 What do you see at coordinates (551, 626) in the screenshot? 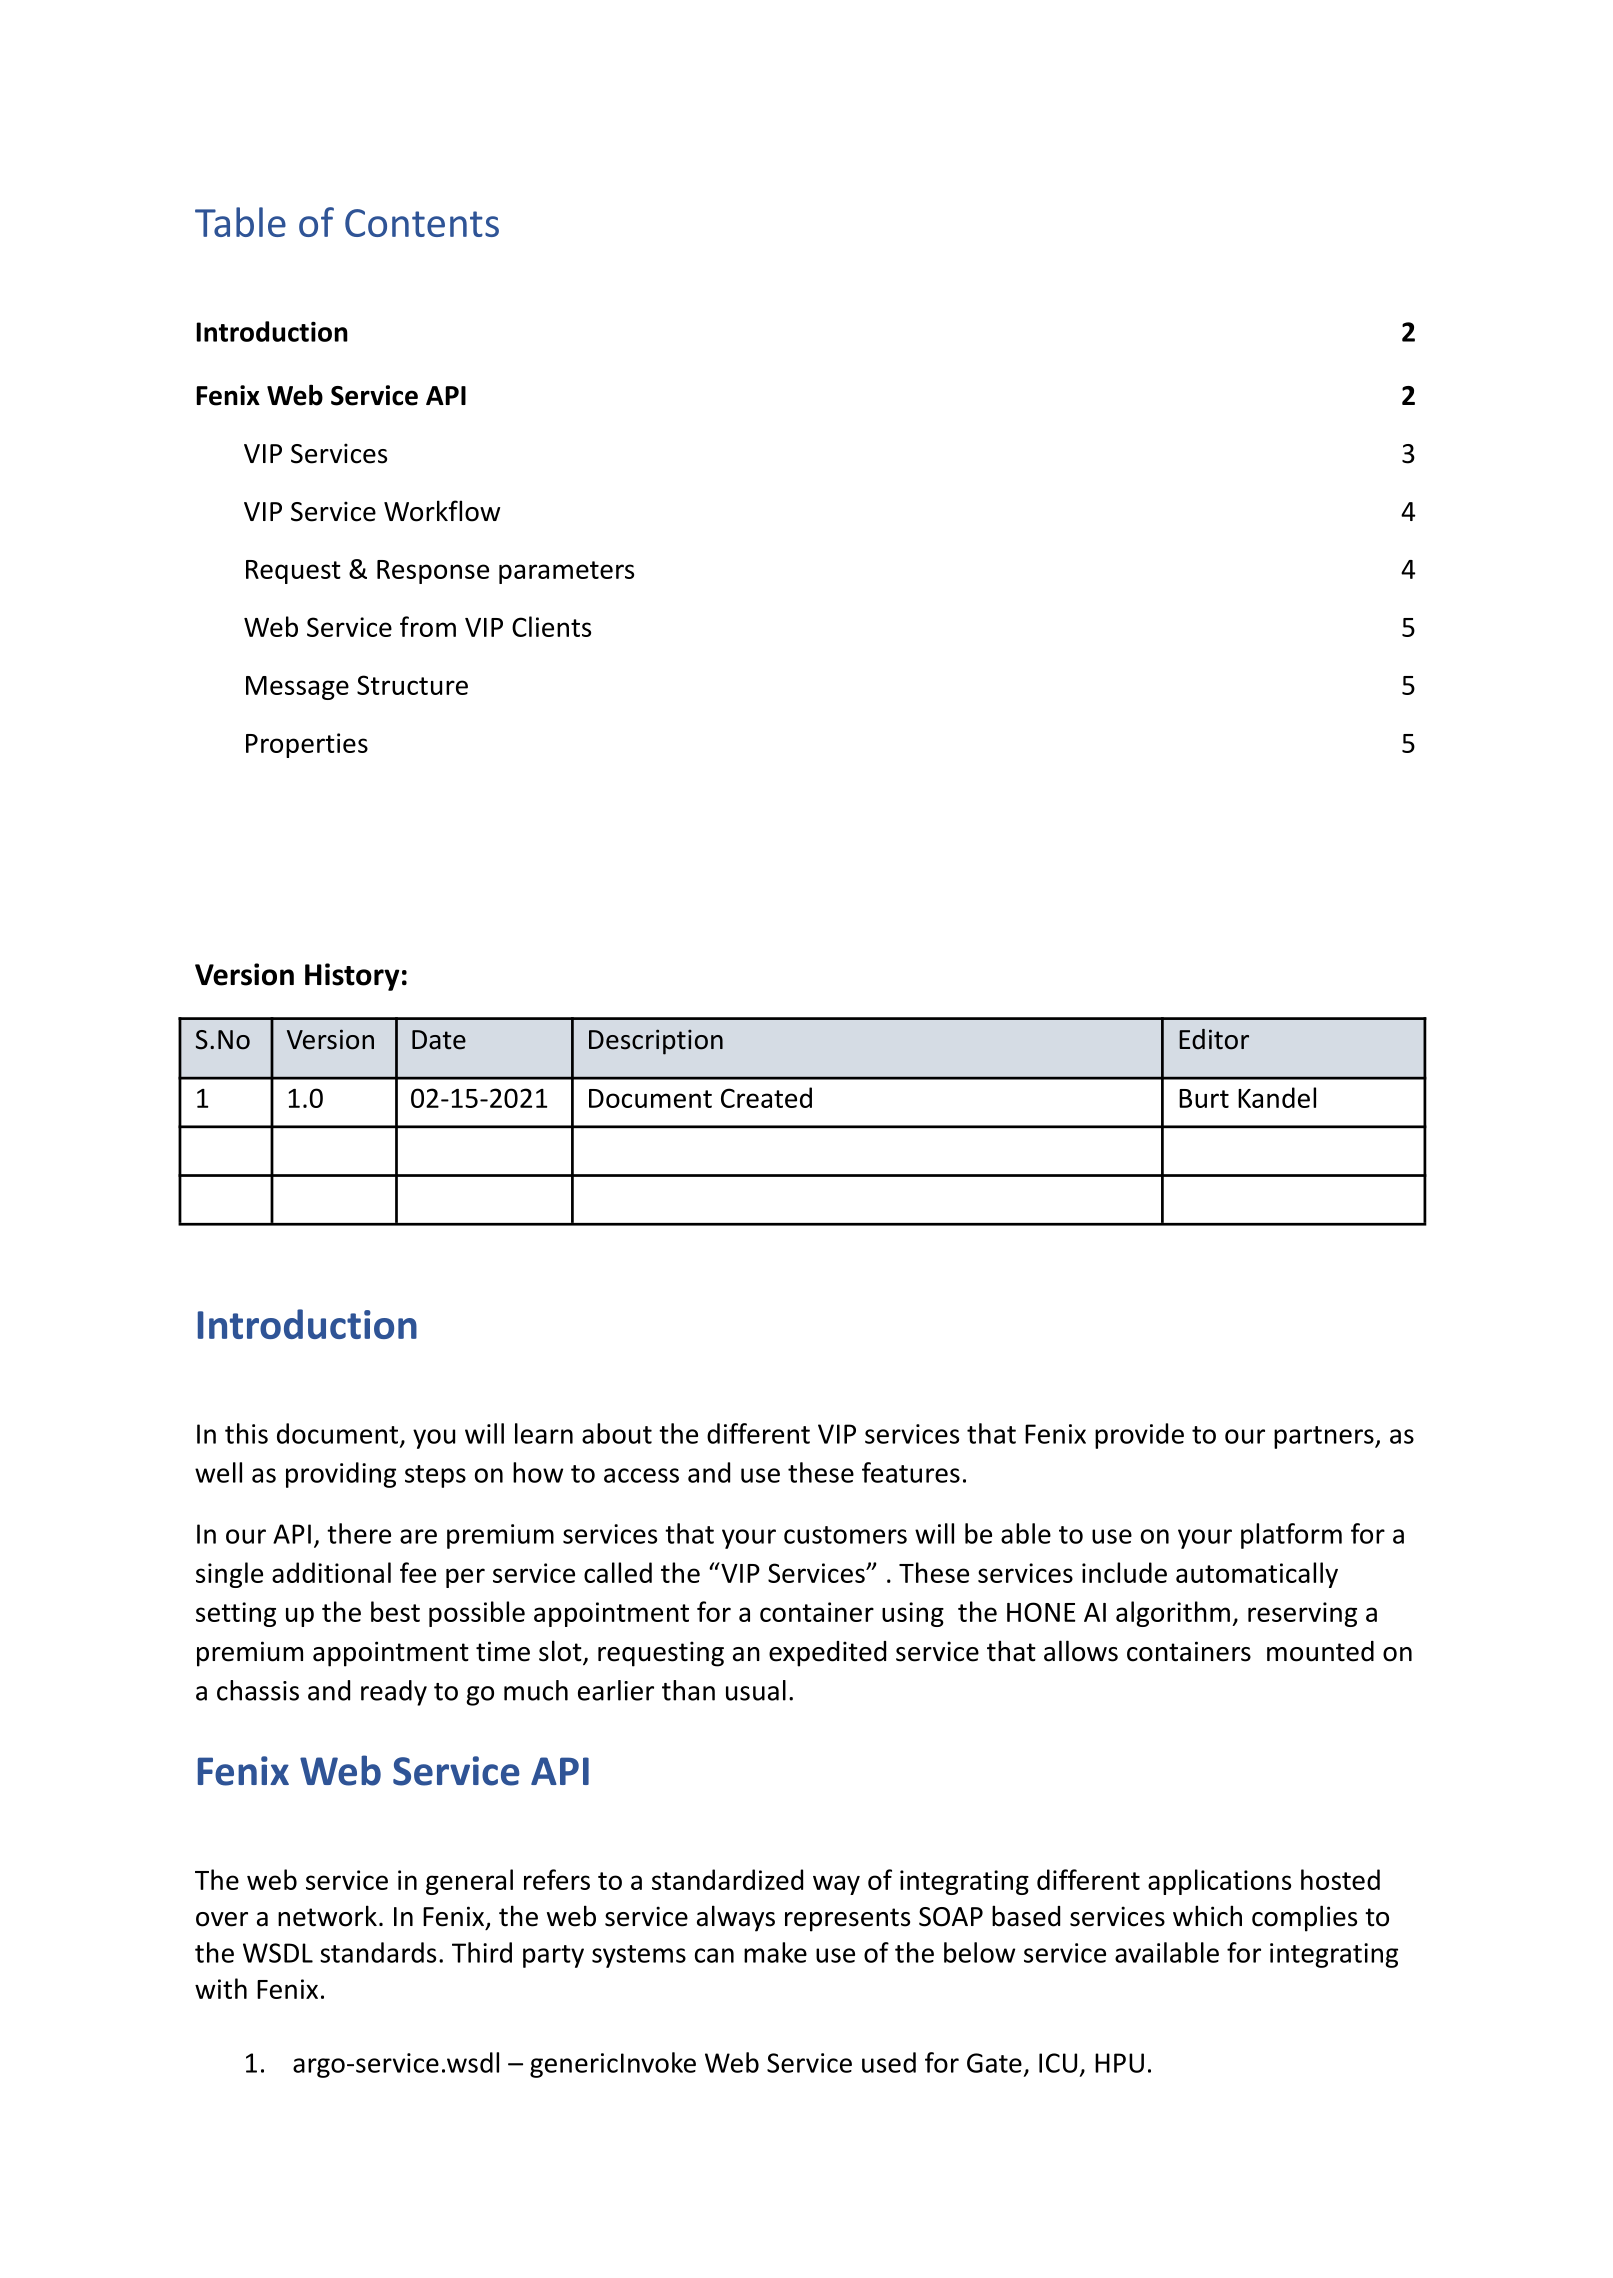
I see `Clients` at bounding box center [551, 626].
